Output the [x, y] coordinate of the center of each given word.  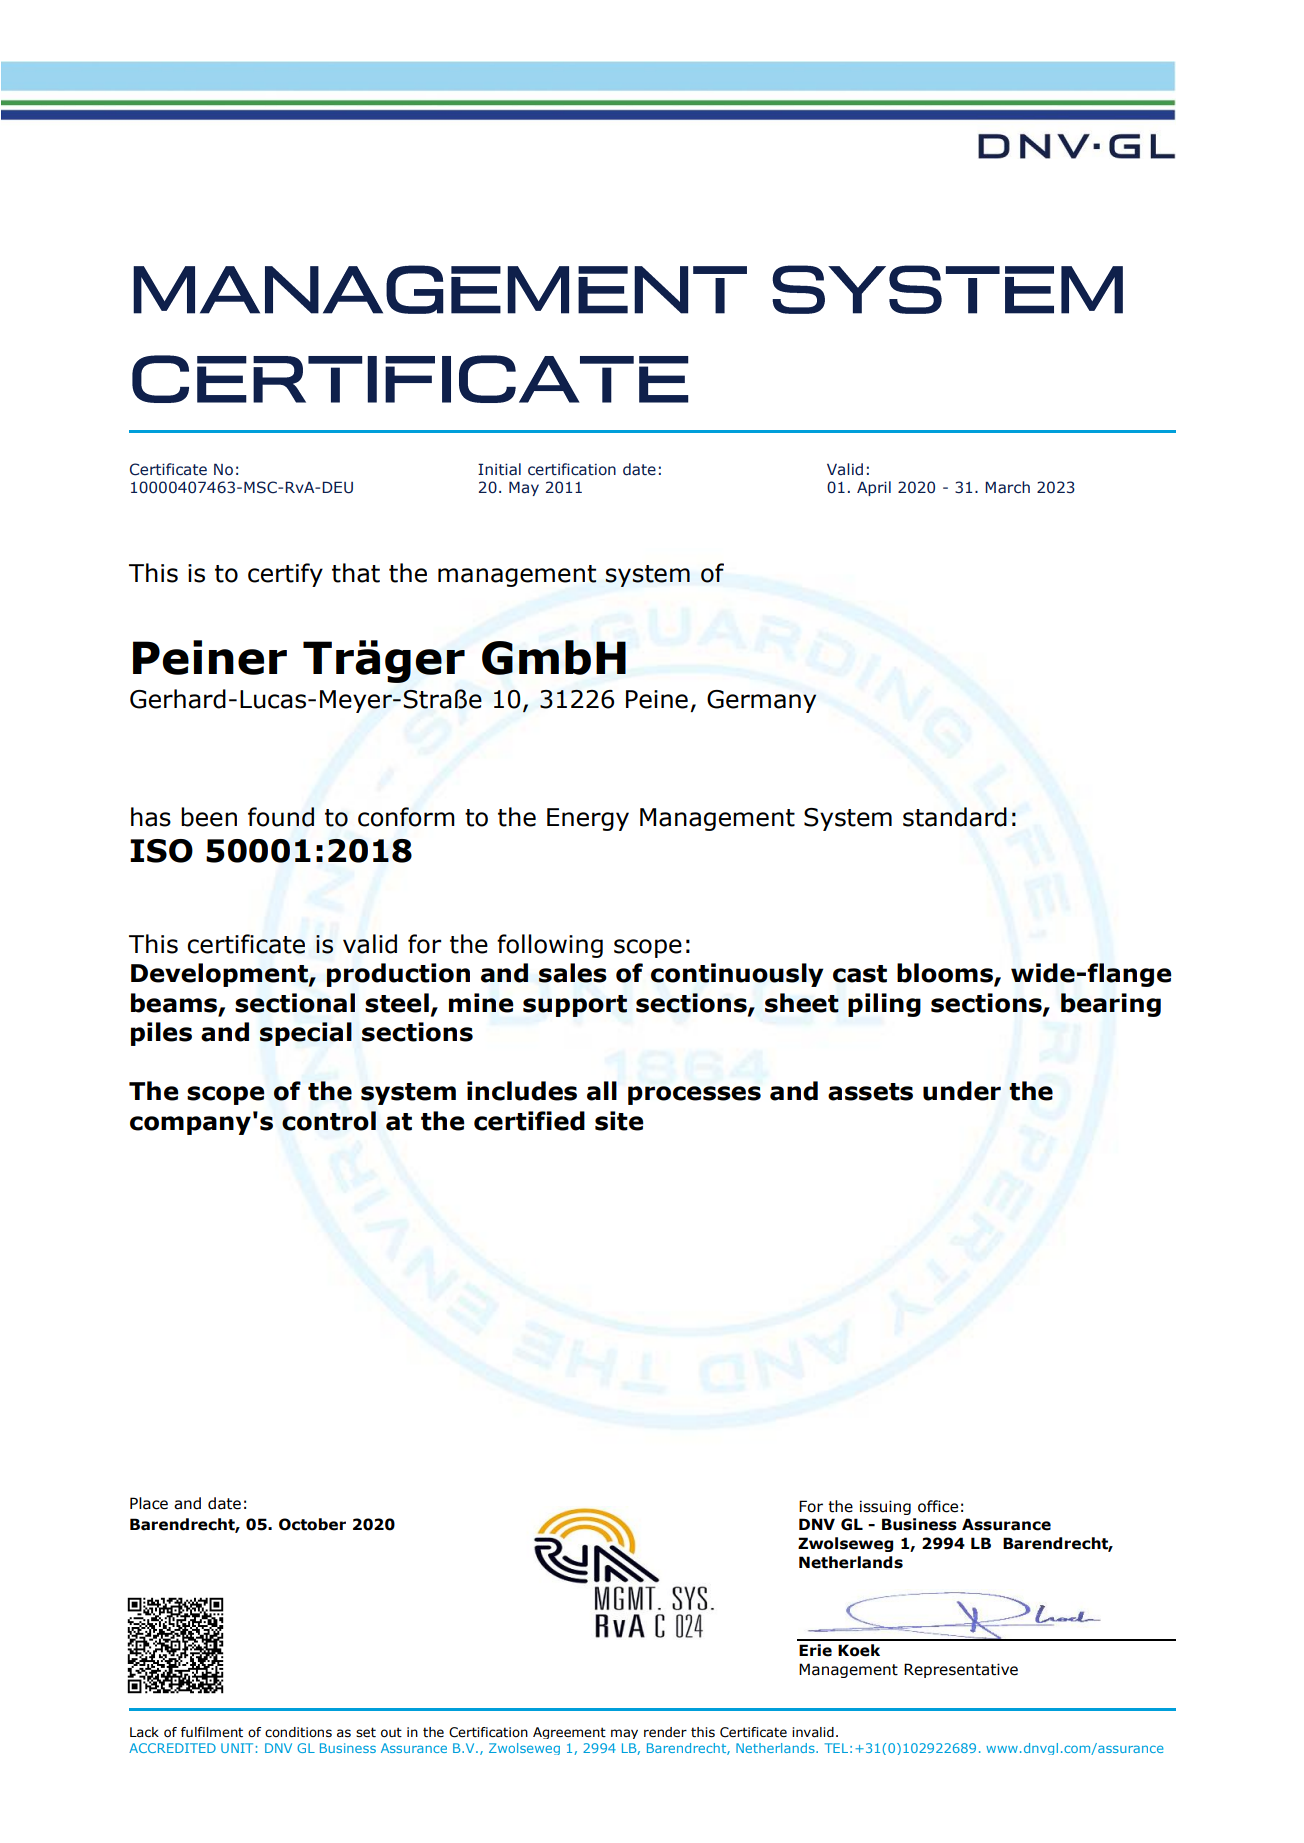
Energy [588, 819]
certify [285, 575]
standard [955, 817]
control [329, 1121]
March [1007, 487]
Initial [499, 469]
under [962, 1091]
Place [149, 1503]
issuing [885, 1507]
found [281, 817]
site [619, 1121]
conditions [298, 1732]
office [938, 1506]
